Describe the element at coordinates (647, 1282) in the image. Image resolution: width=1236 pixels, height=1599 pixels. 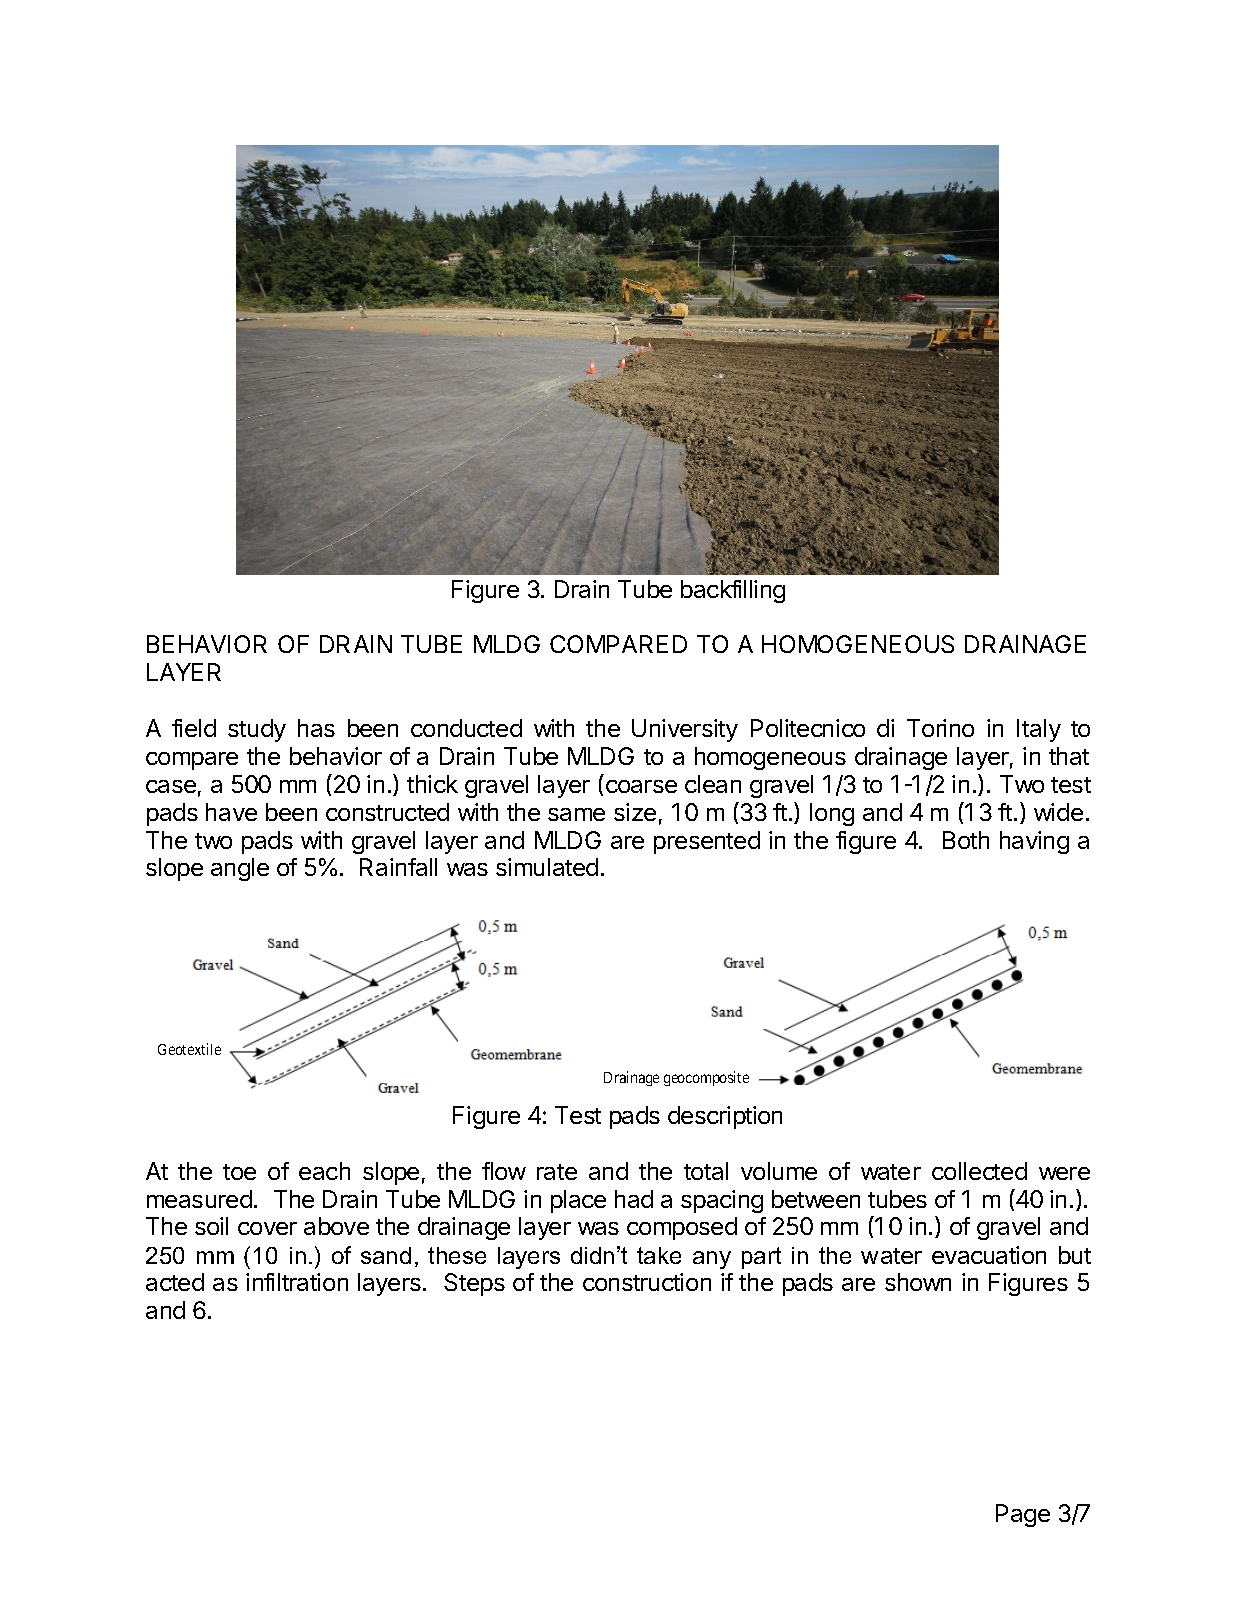
I see `construction` at that location.
